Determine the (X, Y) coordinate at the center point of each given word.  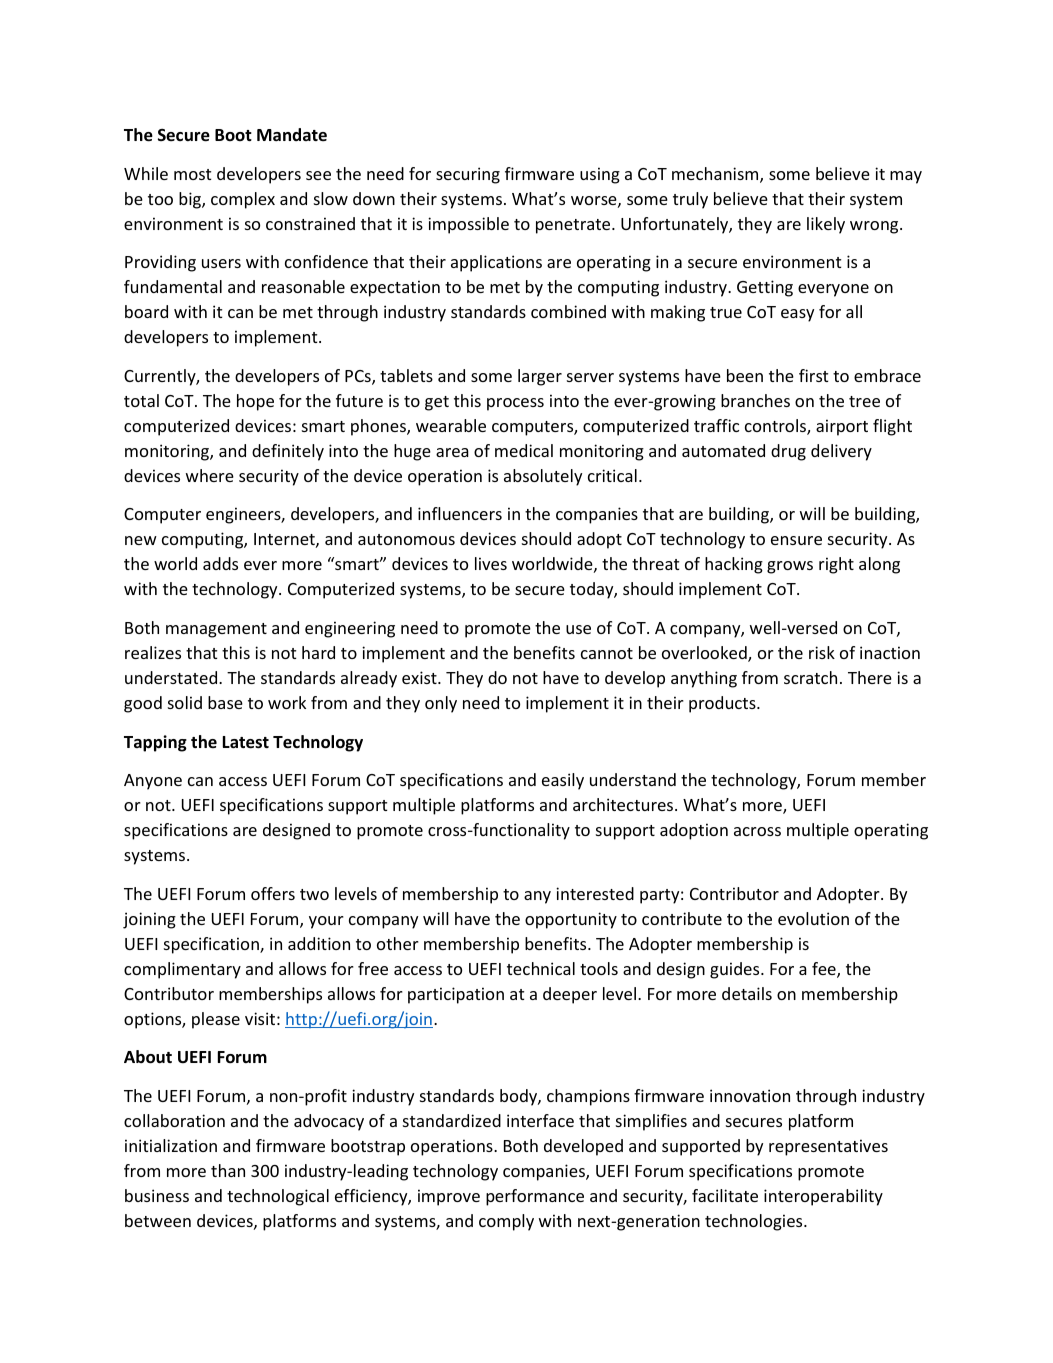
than (228, 1170)
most (192, 174)
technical (541, 968)
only (441, 704)
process (515, 404)
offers (273, 893)
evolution (813, 918)
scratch (810, 677)
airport (842, 427)
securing (468, 175)
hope (255, 402)
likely (826, 225)
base (225, 702)
